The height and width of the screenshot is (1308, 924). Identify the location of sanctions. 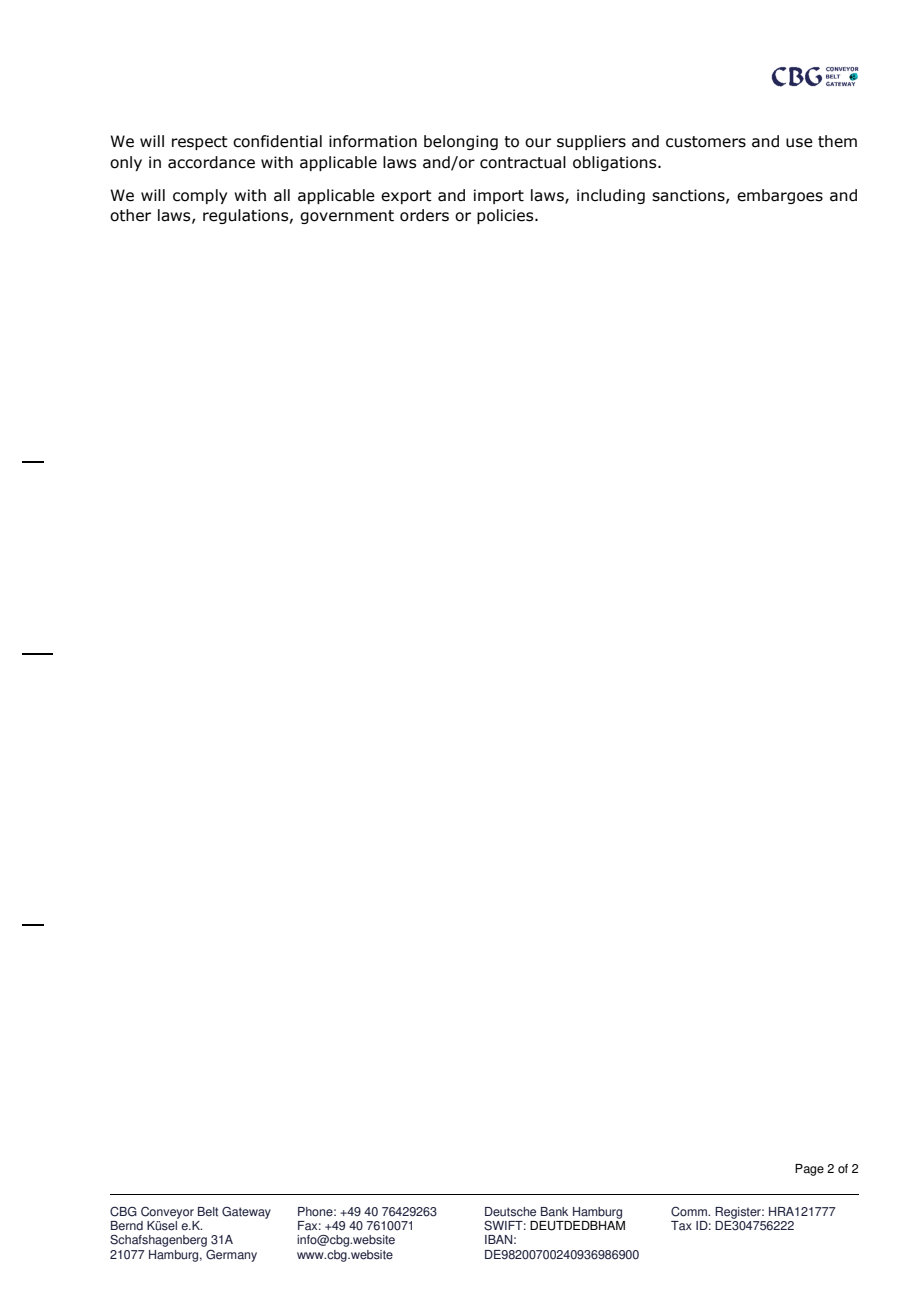
(689, 196).
